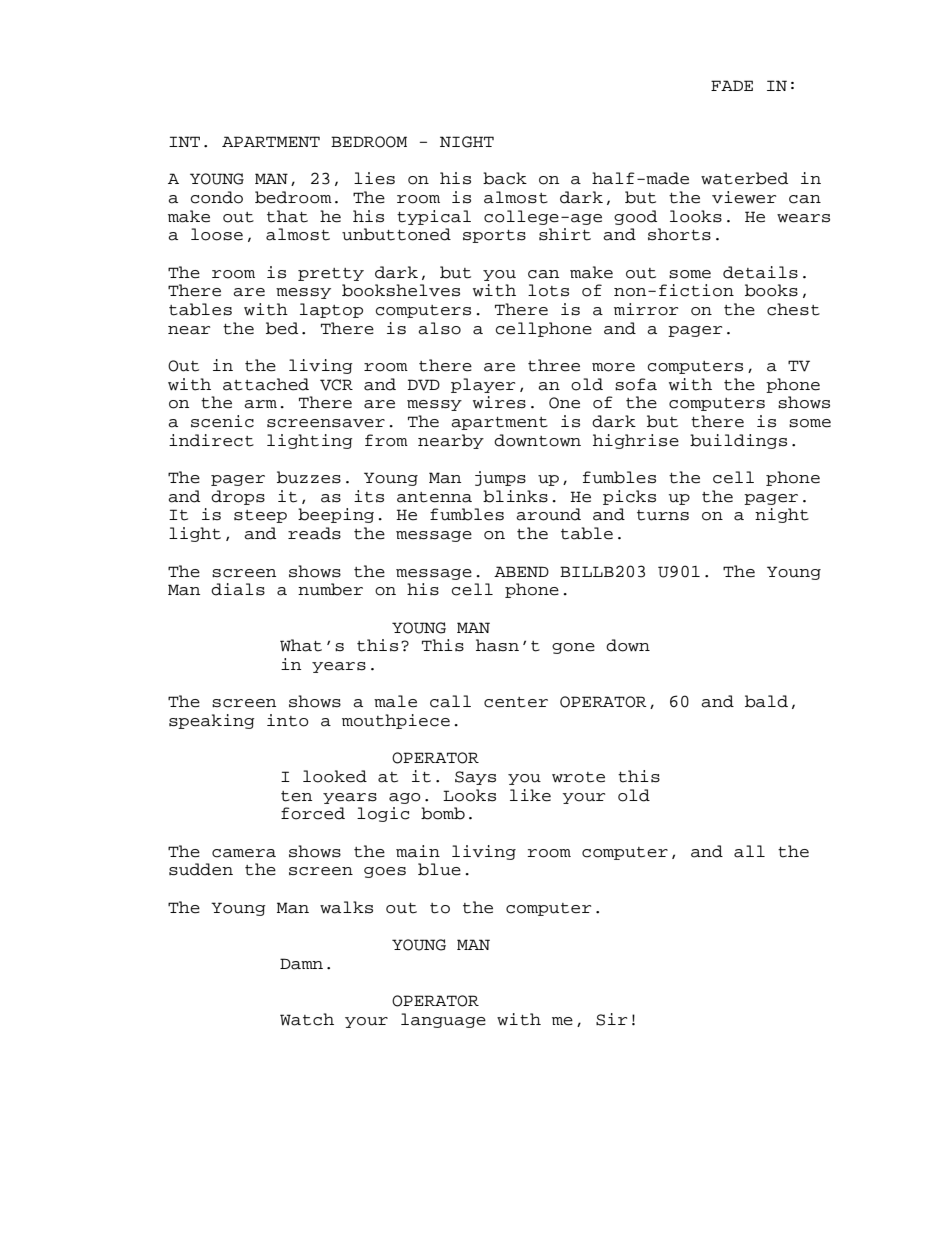 The image size is (952, 1233). What do you see at coordinates (331, 310) in the screenshot?
I see `laptop` at bounding box center [331, 310].
